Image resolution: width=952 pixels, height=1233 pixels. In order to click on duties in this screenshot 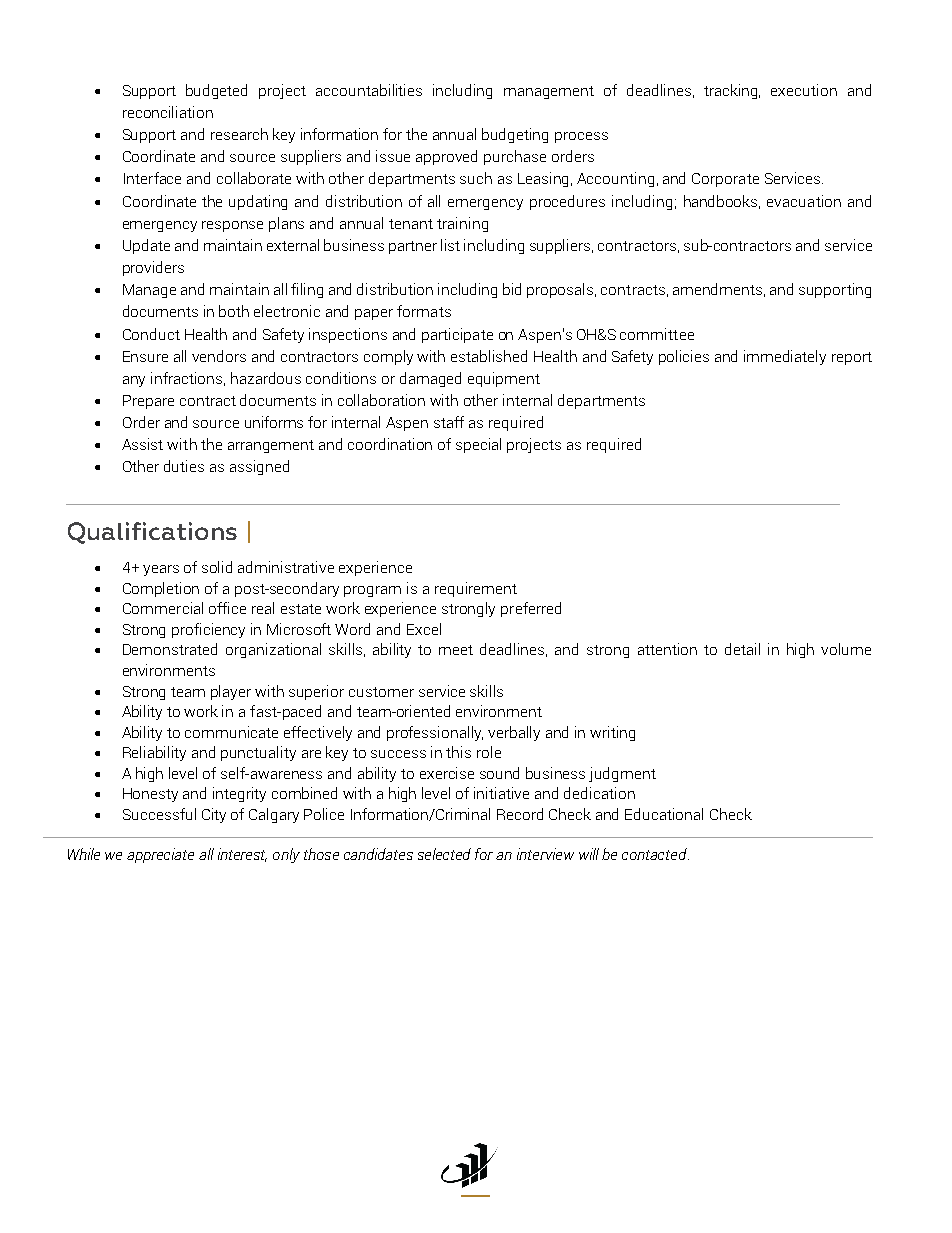, I will do `click(184, 466)`.
